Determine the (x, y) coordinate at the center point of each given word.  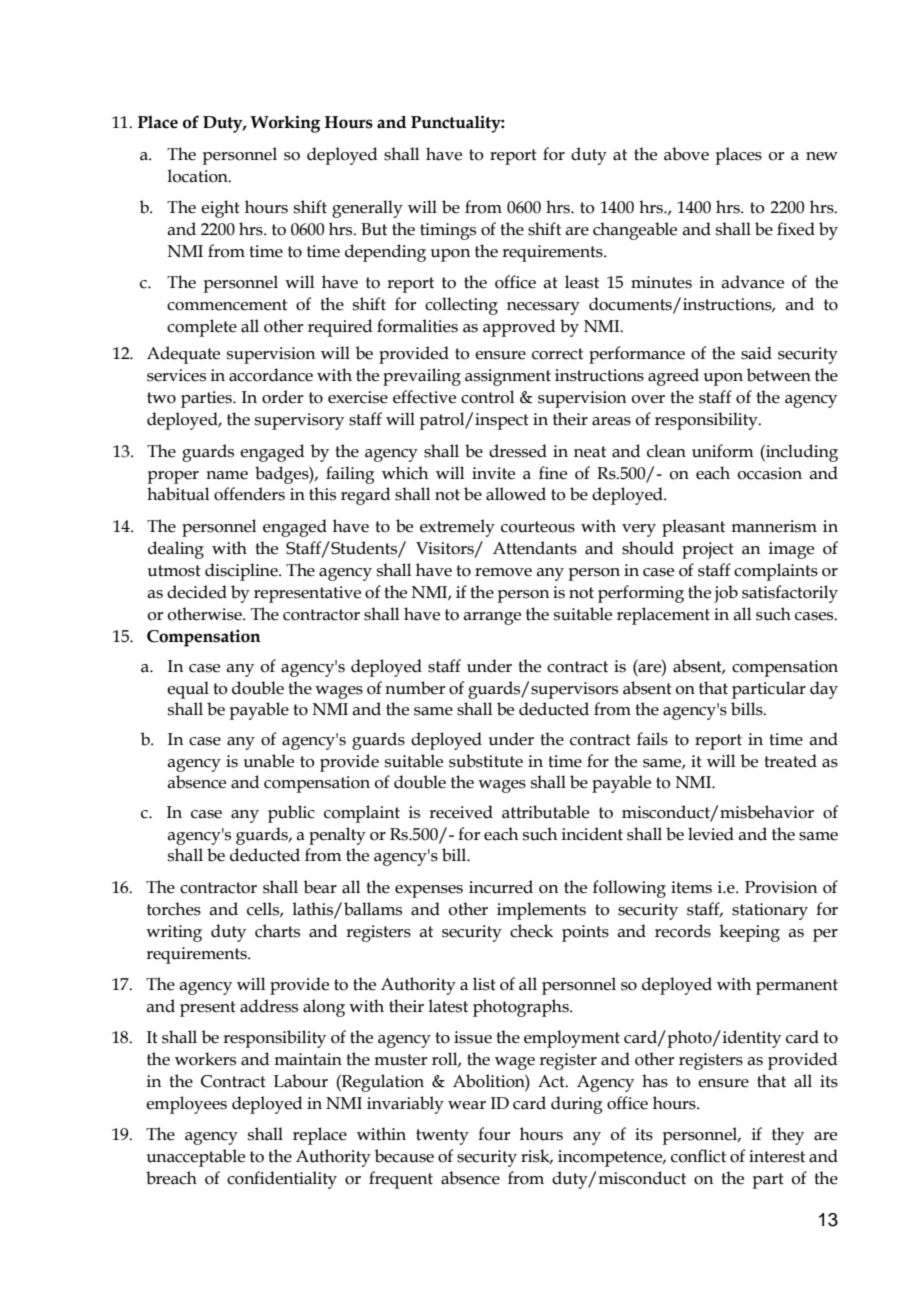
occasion (770, 473)
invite (493, 473)
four (494, 1134)
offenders (249, 494)
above (686, 154)
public (291, 814)
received (461, 812)
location (198, 176)
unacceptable (196, 1158)
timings (448, 231)
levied (711, 834)
